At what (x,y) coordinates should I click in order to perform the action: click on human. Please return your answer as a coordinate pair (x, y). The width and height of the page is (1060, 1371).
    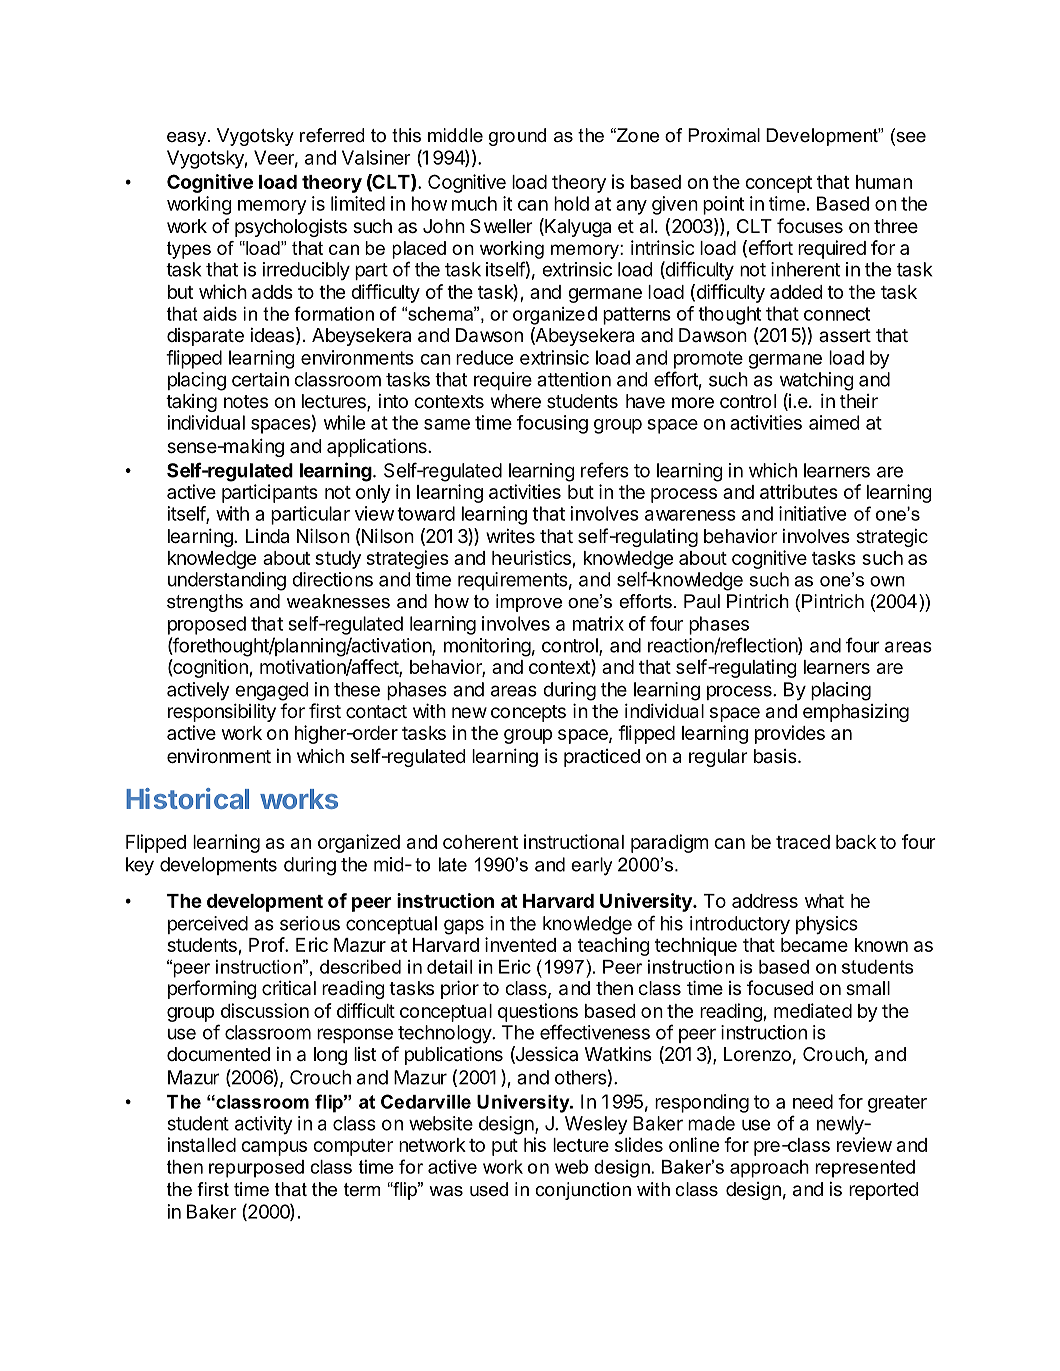
    Looking at the image, I should click on (884, 182).
